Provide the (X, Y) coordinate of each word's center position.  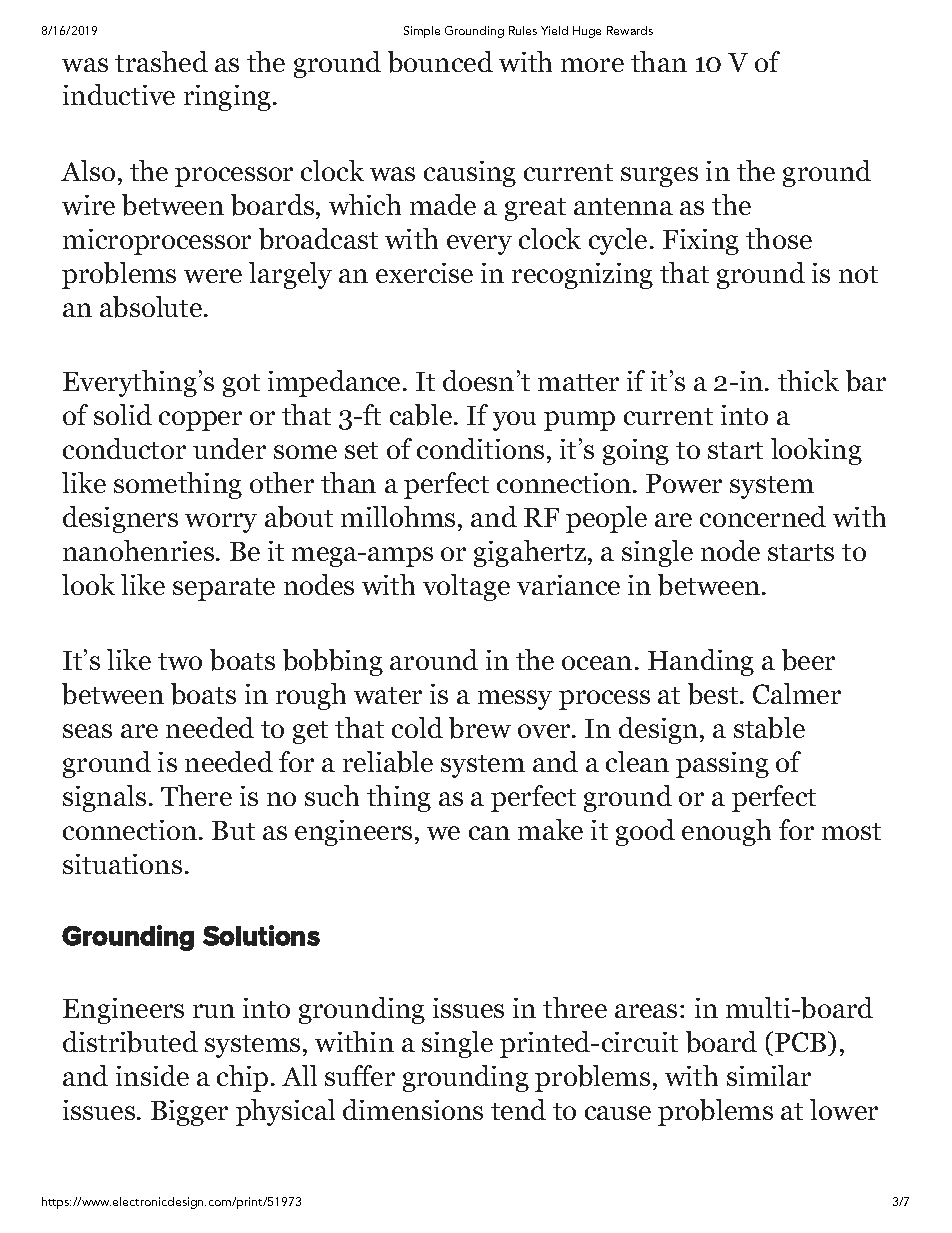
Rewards (630, 30)
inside (152, 1075)
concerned (763, 516)
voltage (466, 587)
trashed (161, 61)
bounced (440, 62)
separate (224, 589)
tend (518, 1109)
